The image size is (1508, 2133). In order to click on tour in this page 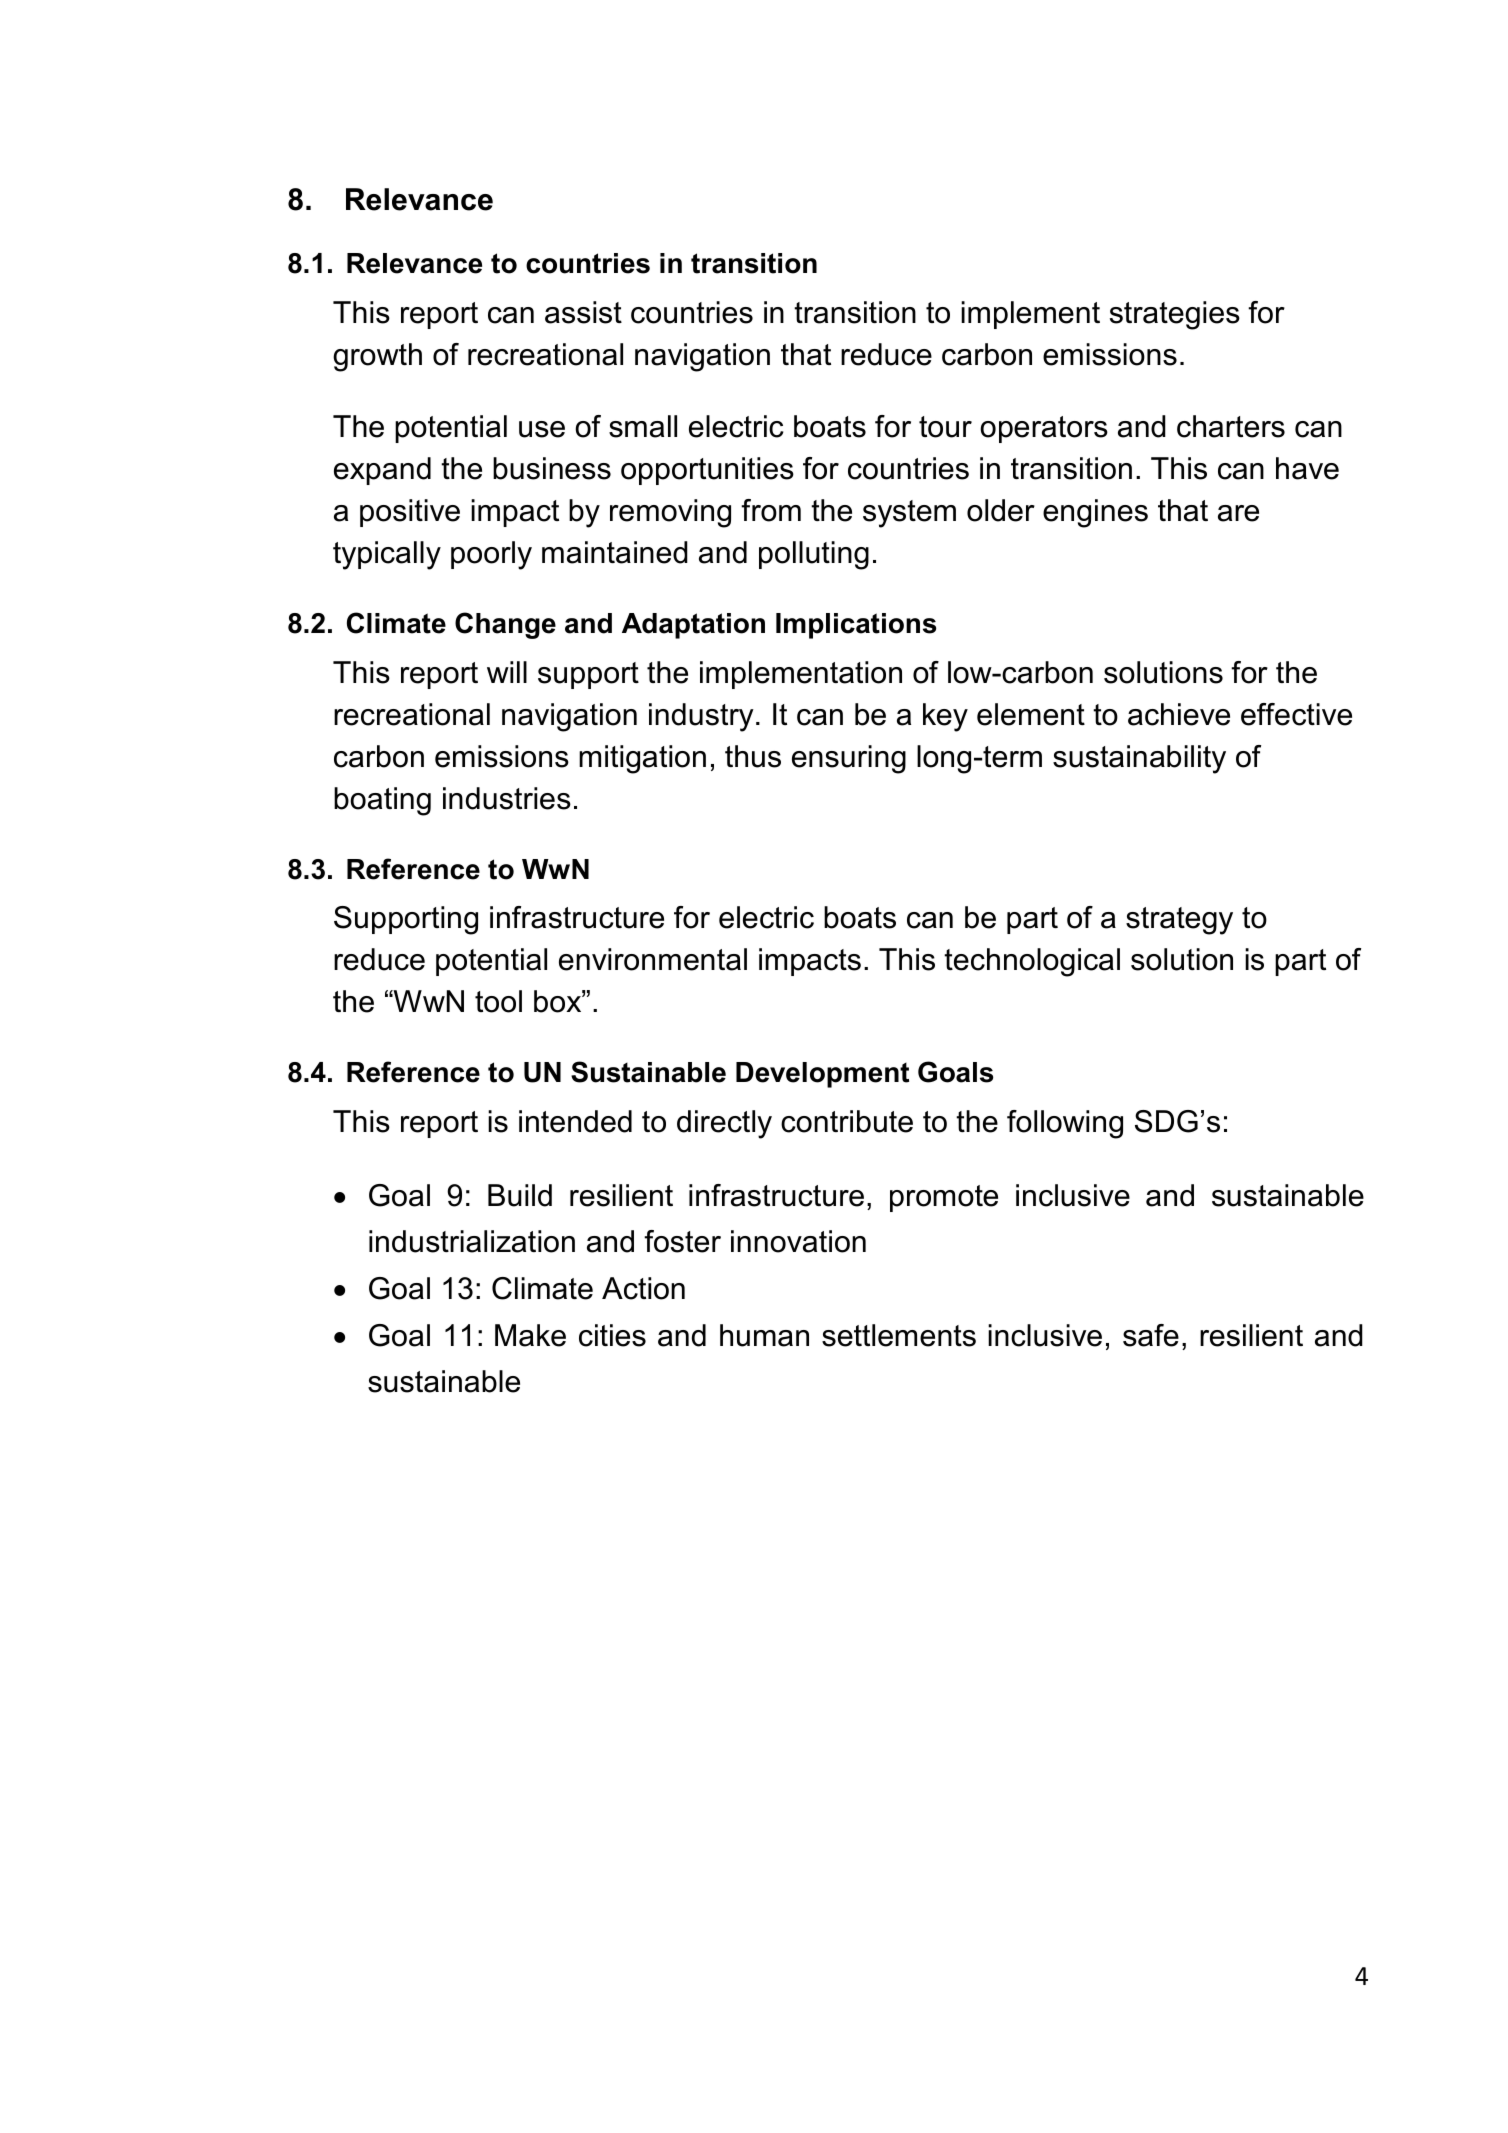, I will do `click(945, 427)`.
